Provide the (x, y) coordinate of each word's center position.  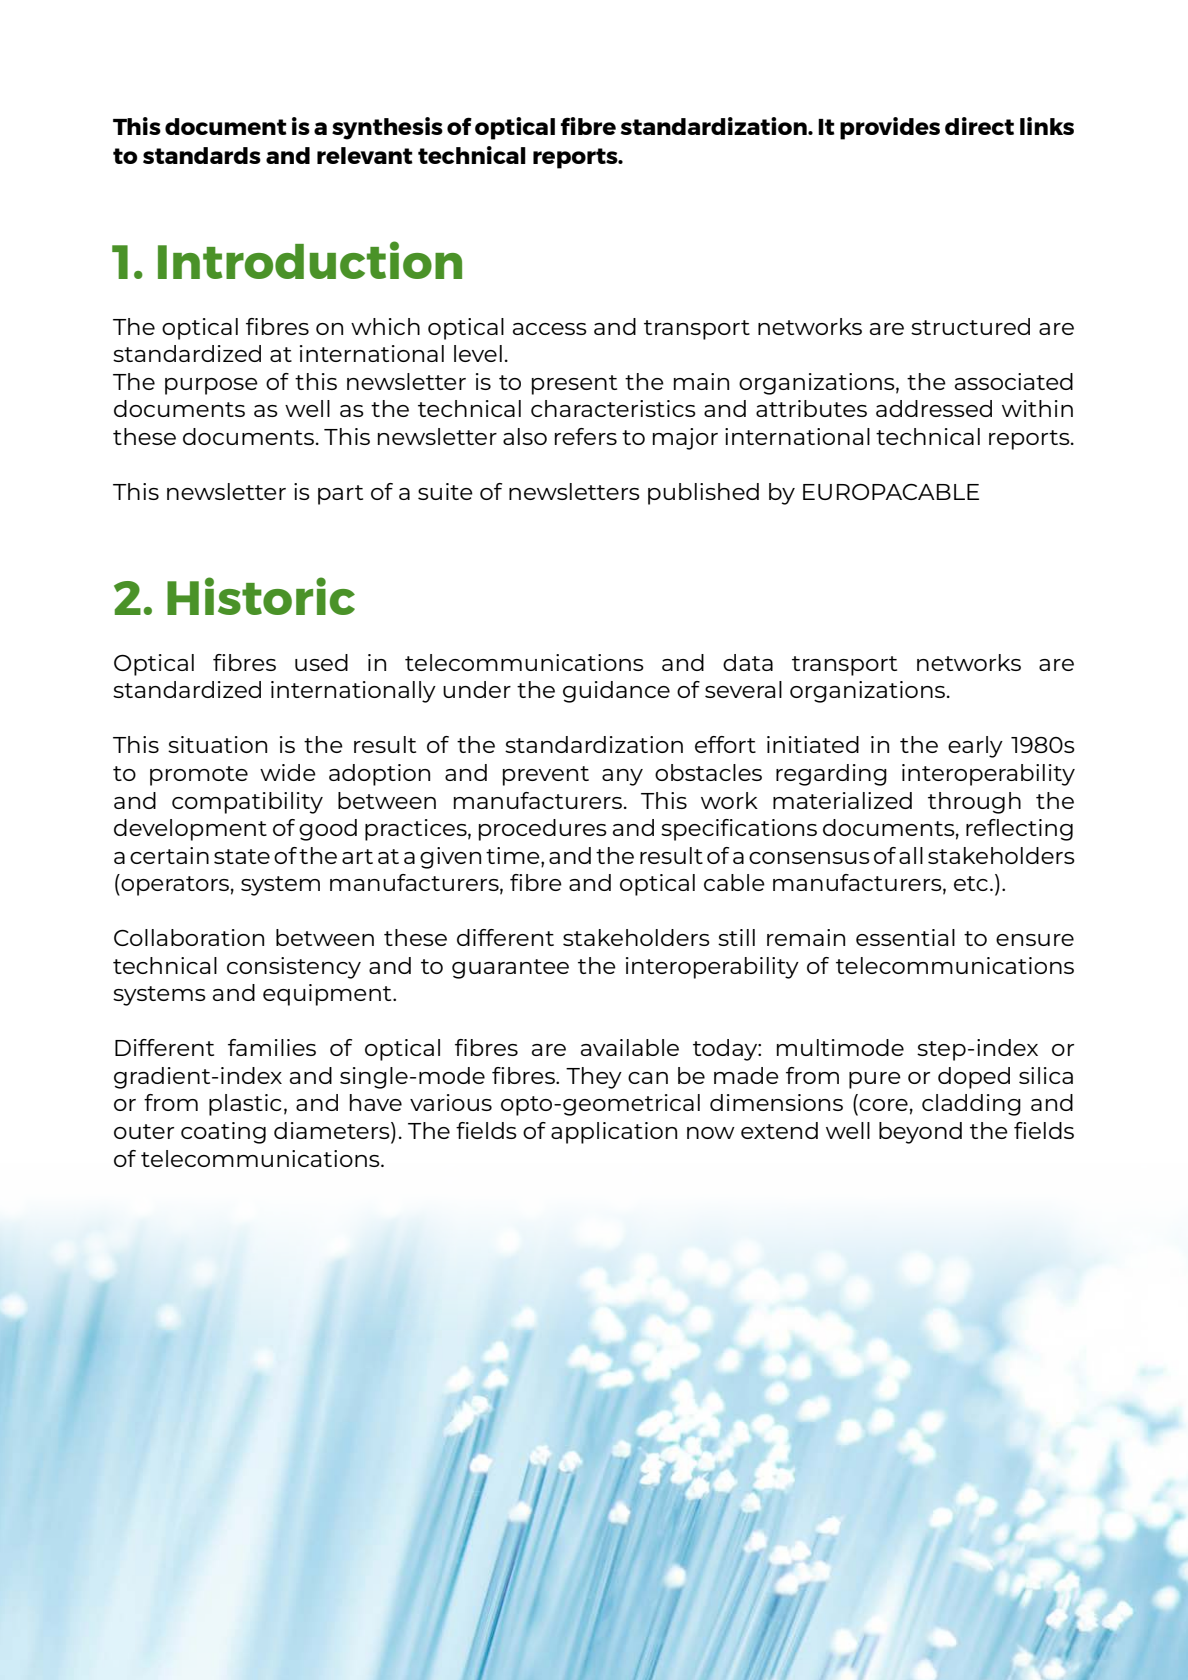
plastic (245, 1105)
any (622, 777)
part (340, 495)
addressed (934, 408)
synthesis (387, 128)
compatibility (247, 803)
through (974, 803)
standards (202, 155)
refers (586, 436)
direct (979, 126)
